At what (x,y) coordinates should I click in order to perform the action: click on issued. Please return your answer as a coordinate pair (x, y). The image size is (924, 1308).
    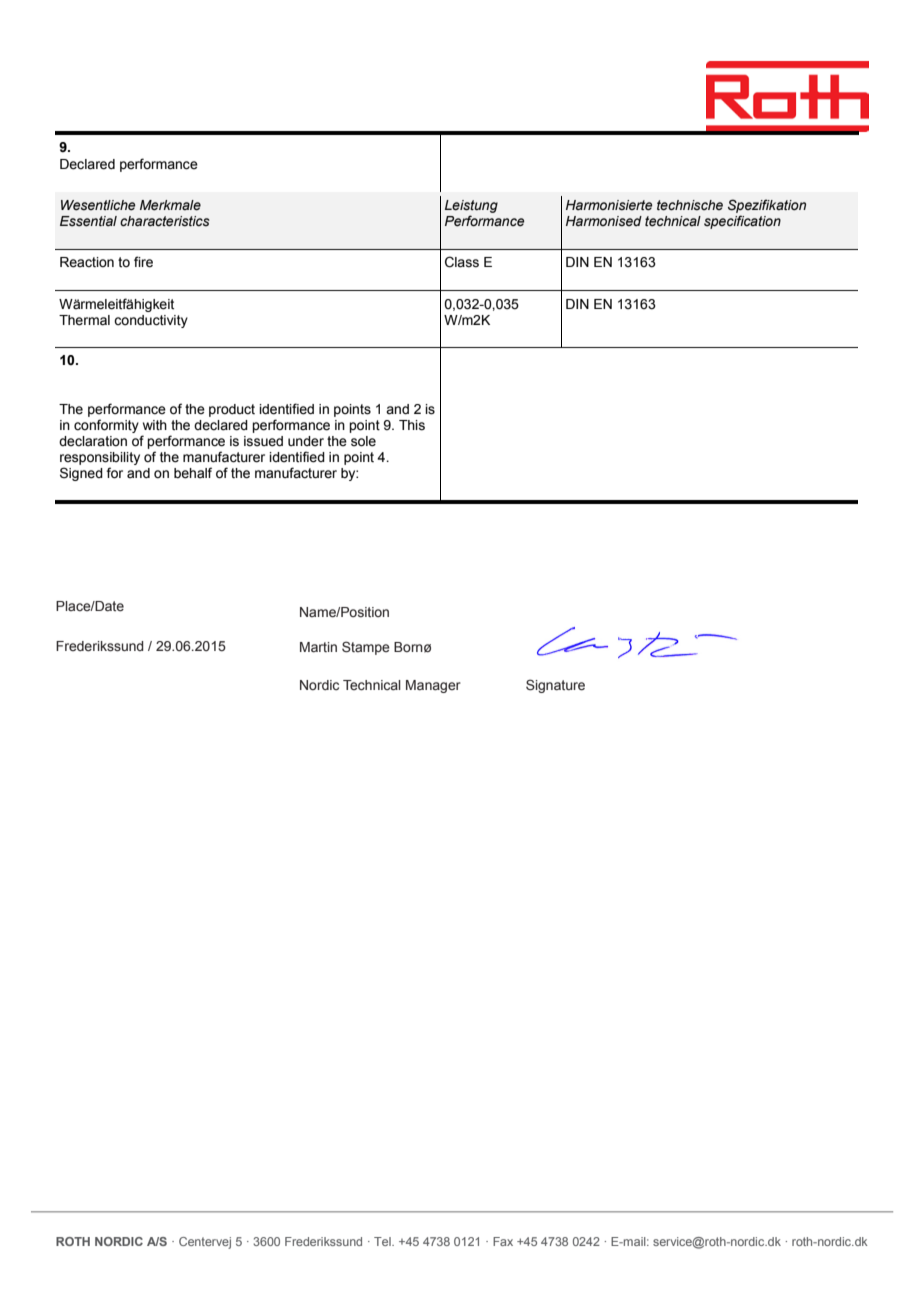
    Looking at the image, I should click on (263, 441).
